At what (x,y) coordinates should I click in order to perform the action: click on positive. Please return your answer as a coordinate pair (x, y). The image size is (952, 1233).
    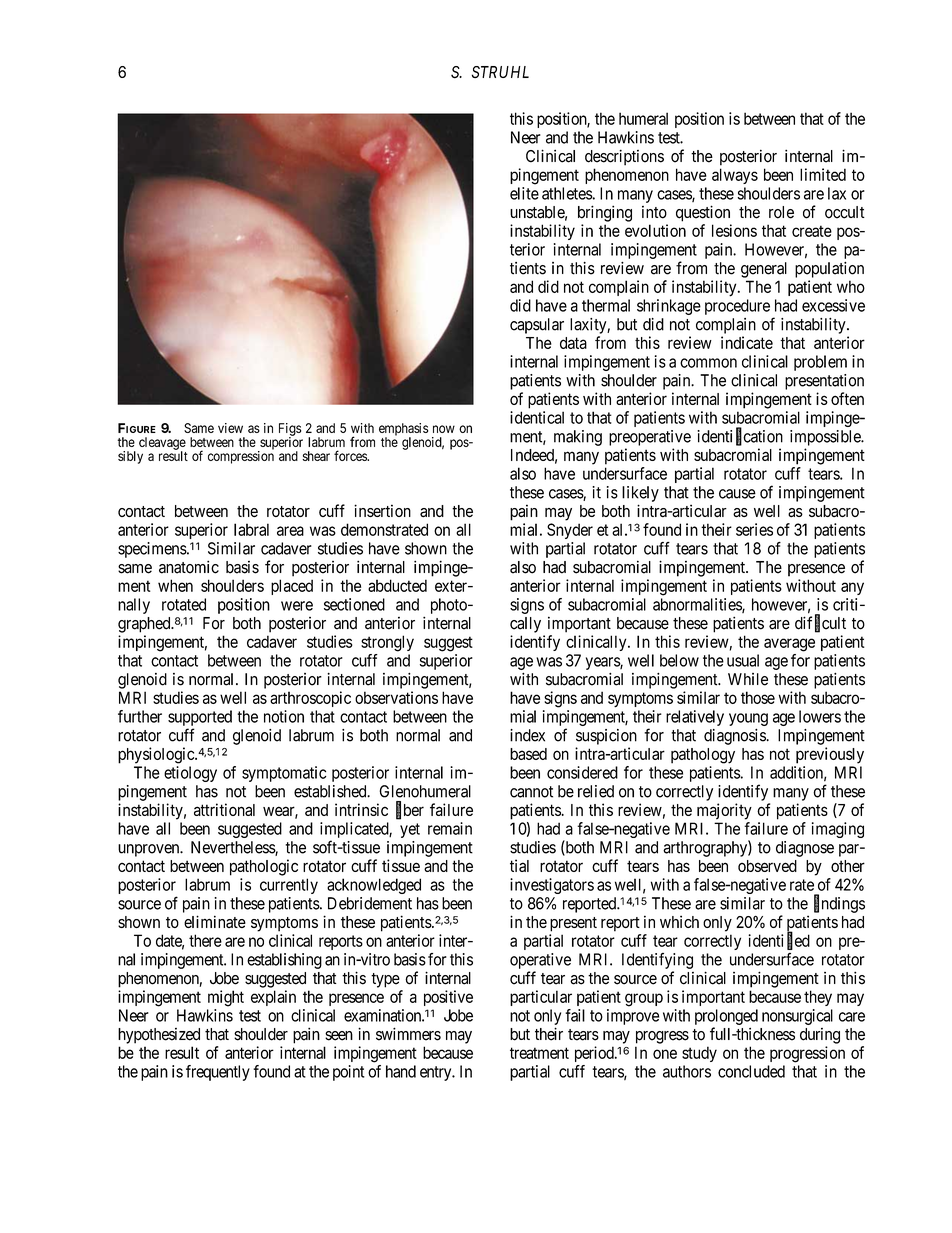
    Looking at the image, I should click on (448, 998).
